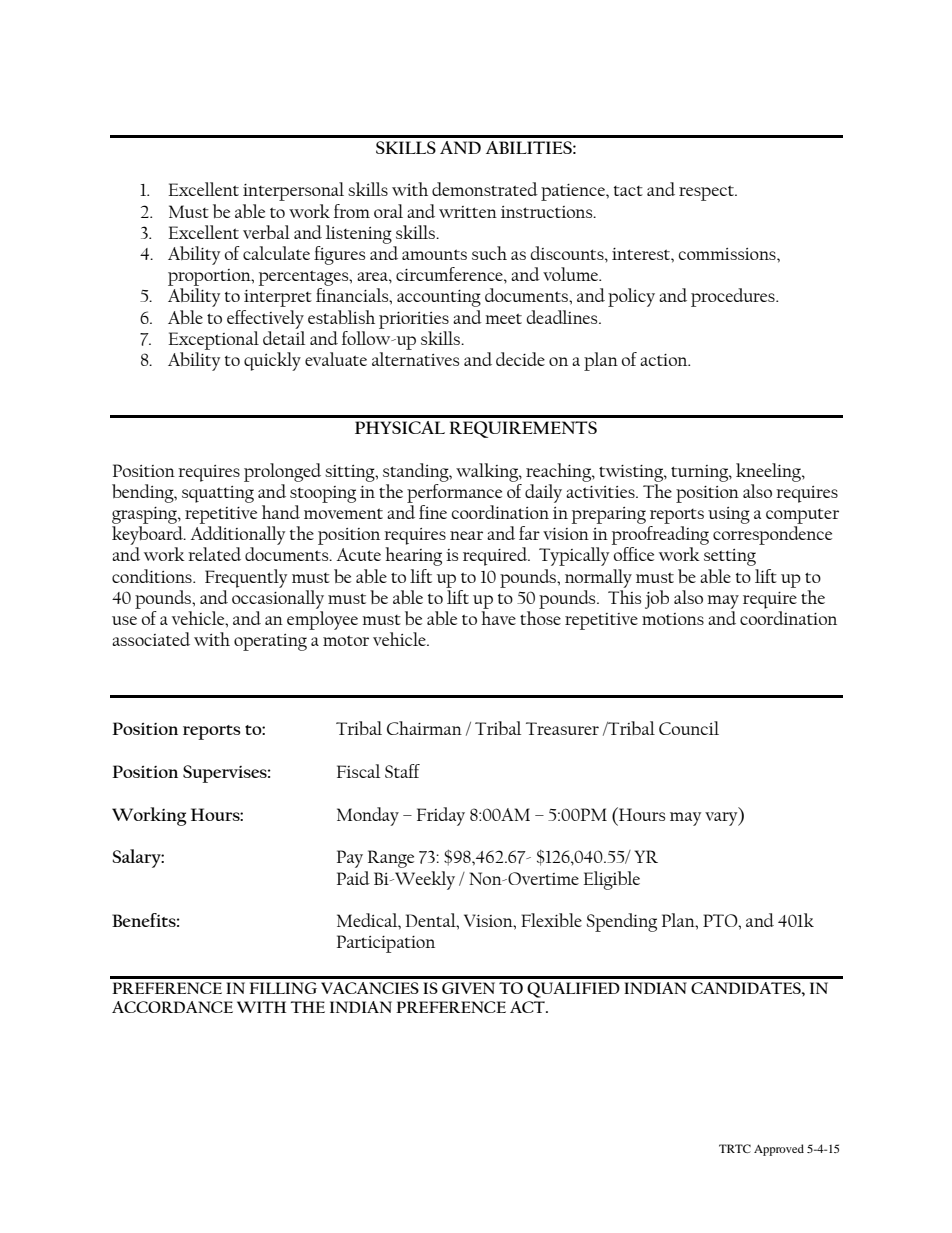 This page has width=952, height=1233. I want to click on Paid, so click(353, 878).
